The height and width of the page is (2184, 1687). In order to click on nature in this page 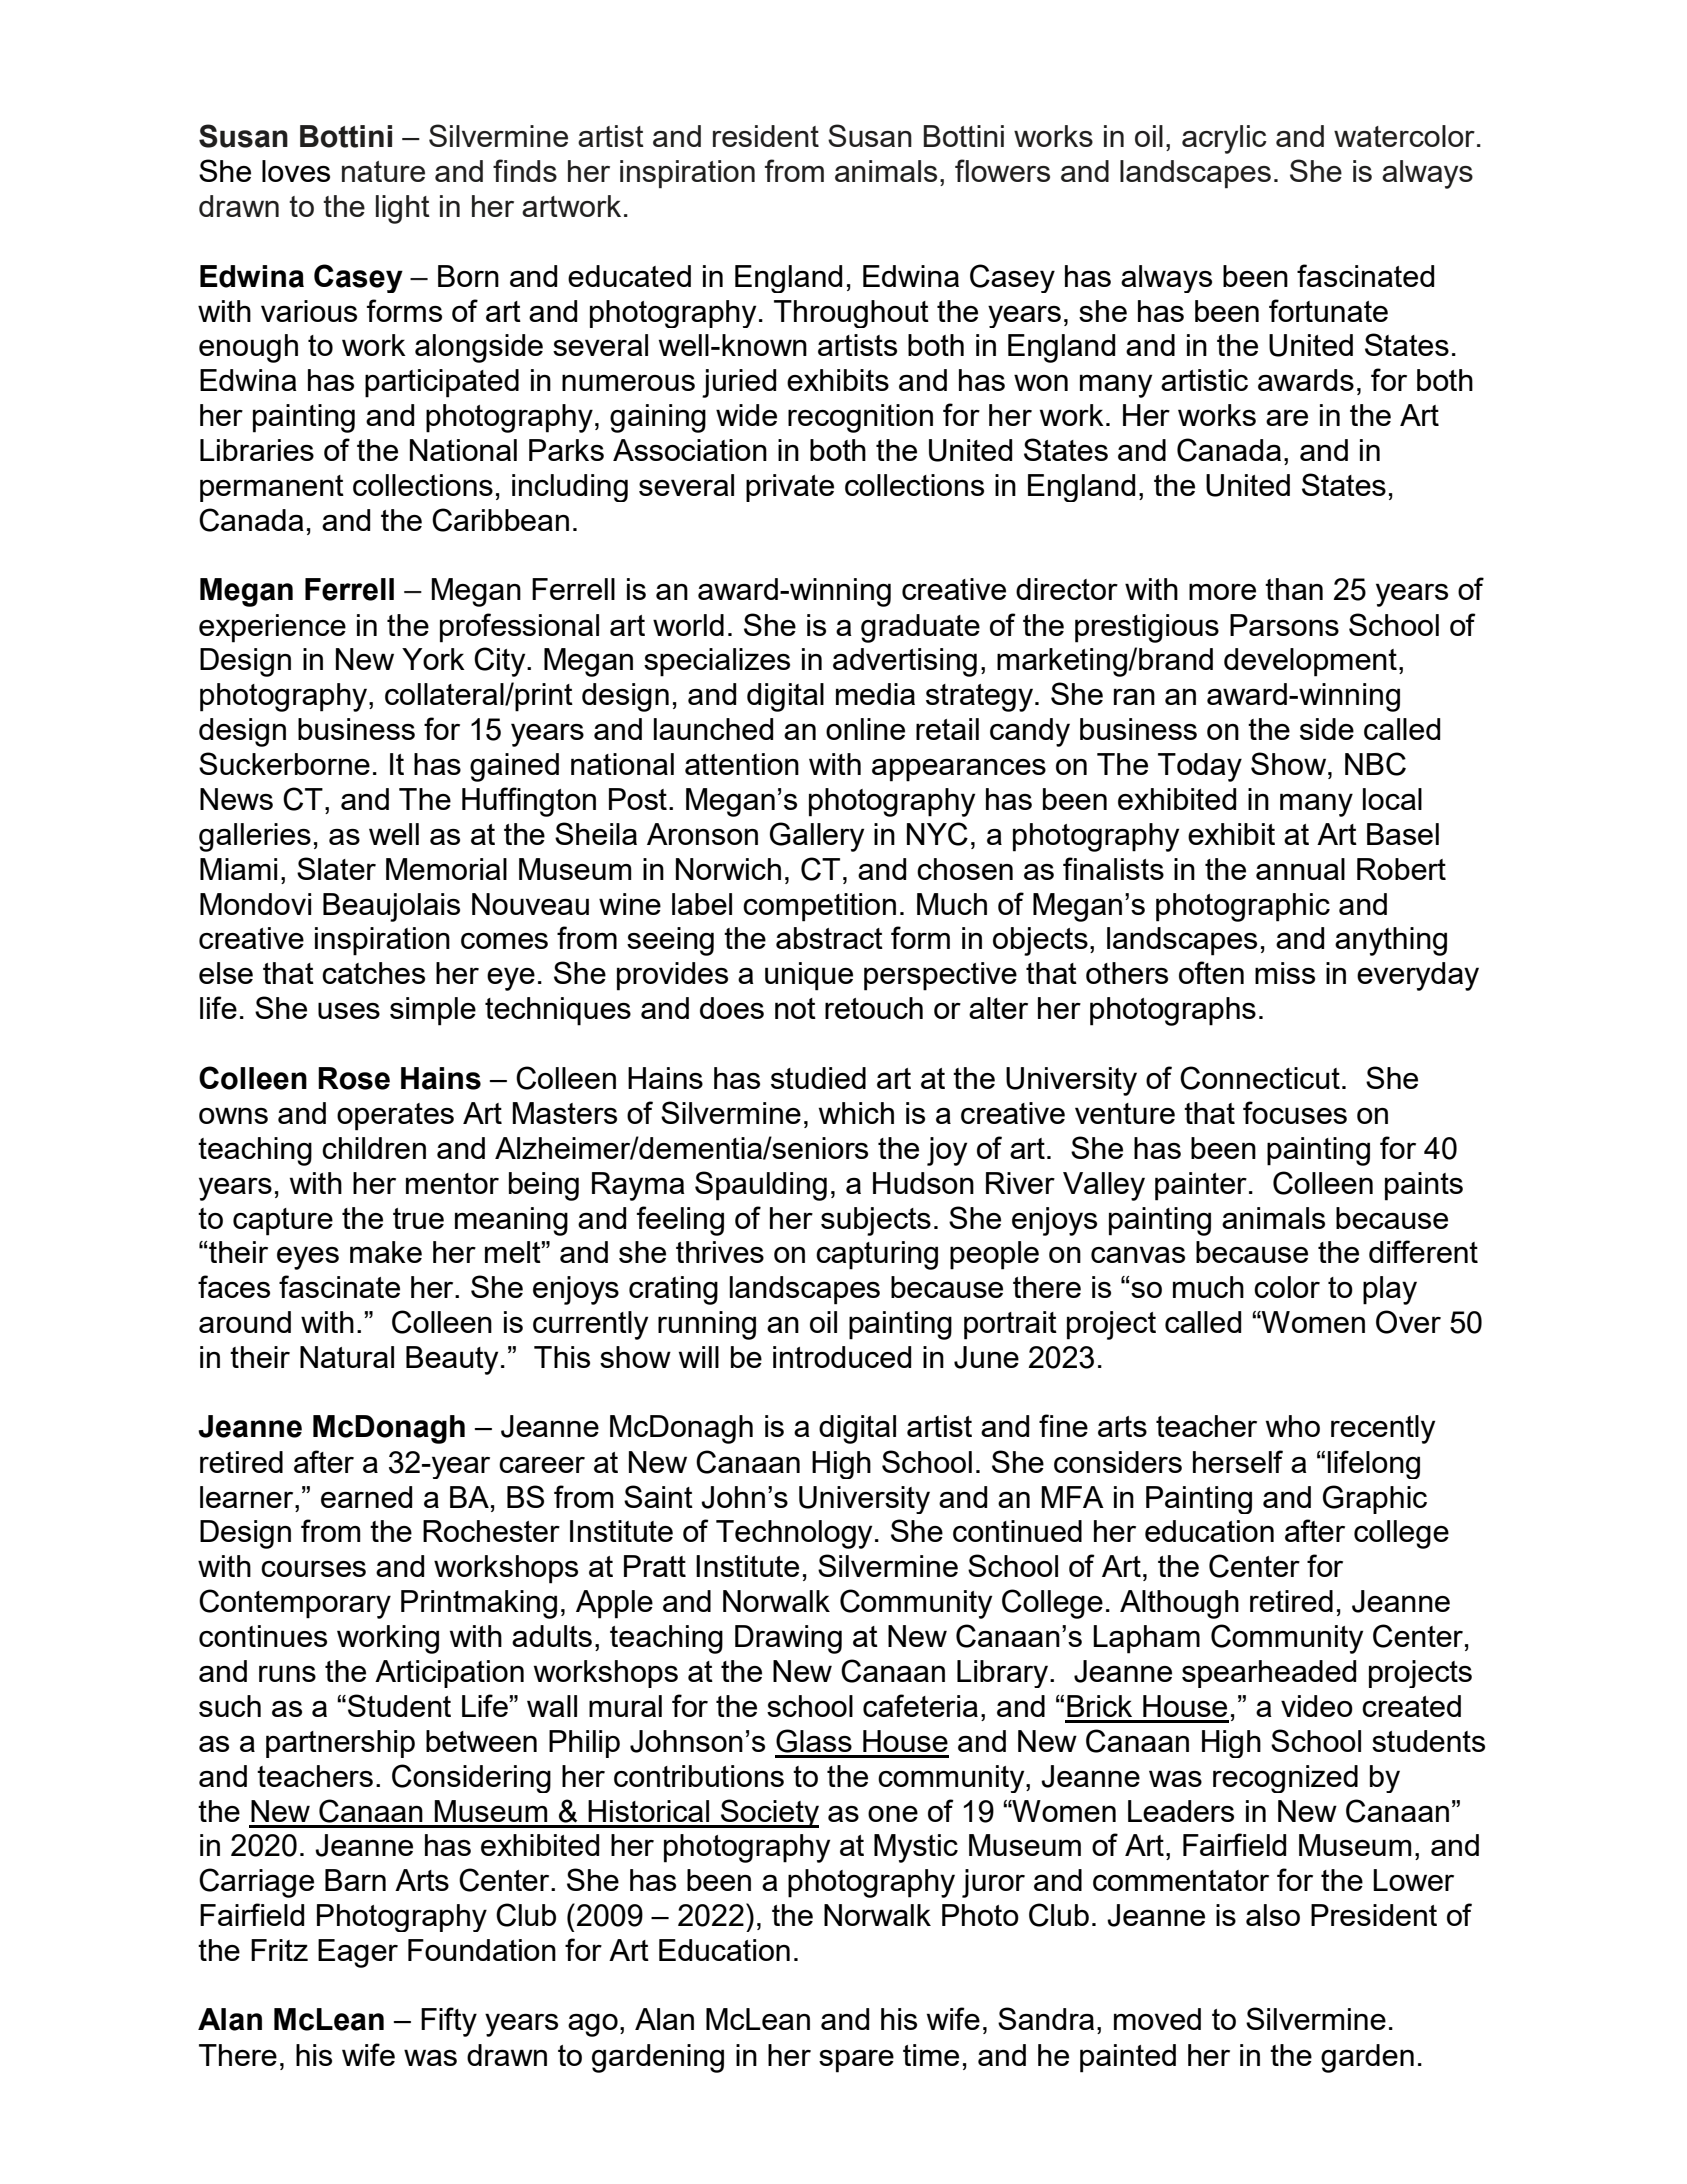, I will do `click(383, 171)`.
